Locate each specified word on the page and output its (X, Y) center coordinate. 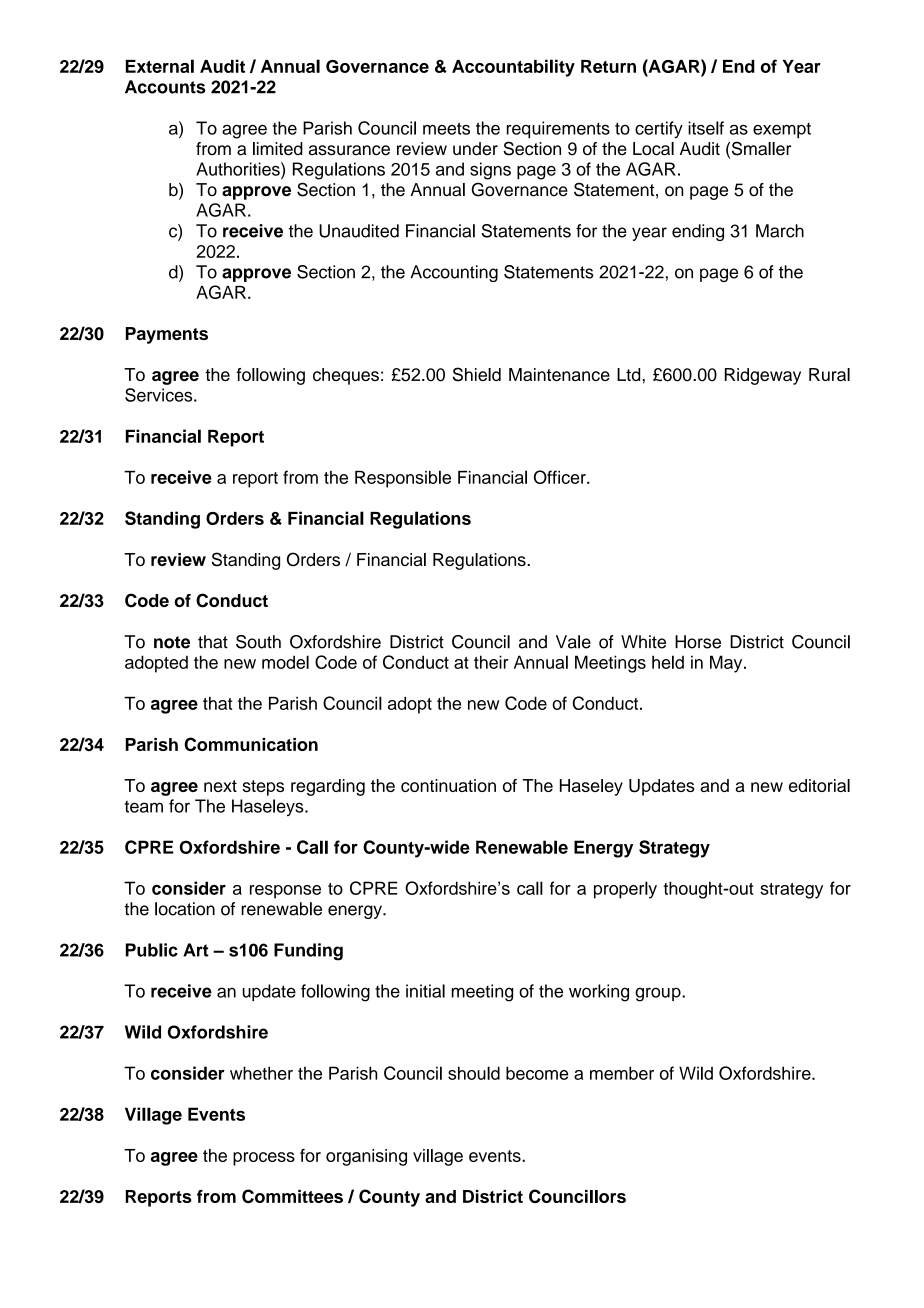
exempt (782, 130)
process (264, 1159)
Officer (561, 477)
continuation (448, 785)
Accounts (165, 87)
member (622, 1073)
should (474, 1073)
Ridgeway (763, 376)
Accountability (513, 68)
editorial (819, 785)
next (220, 786)
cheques (346, 376)
